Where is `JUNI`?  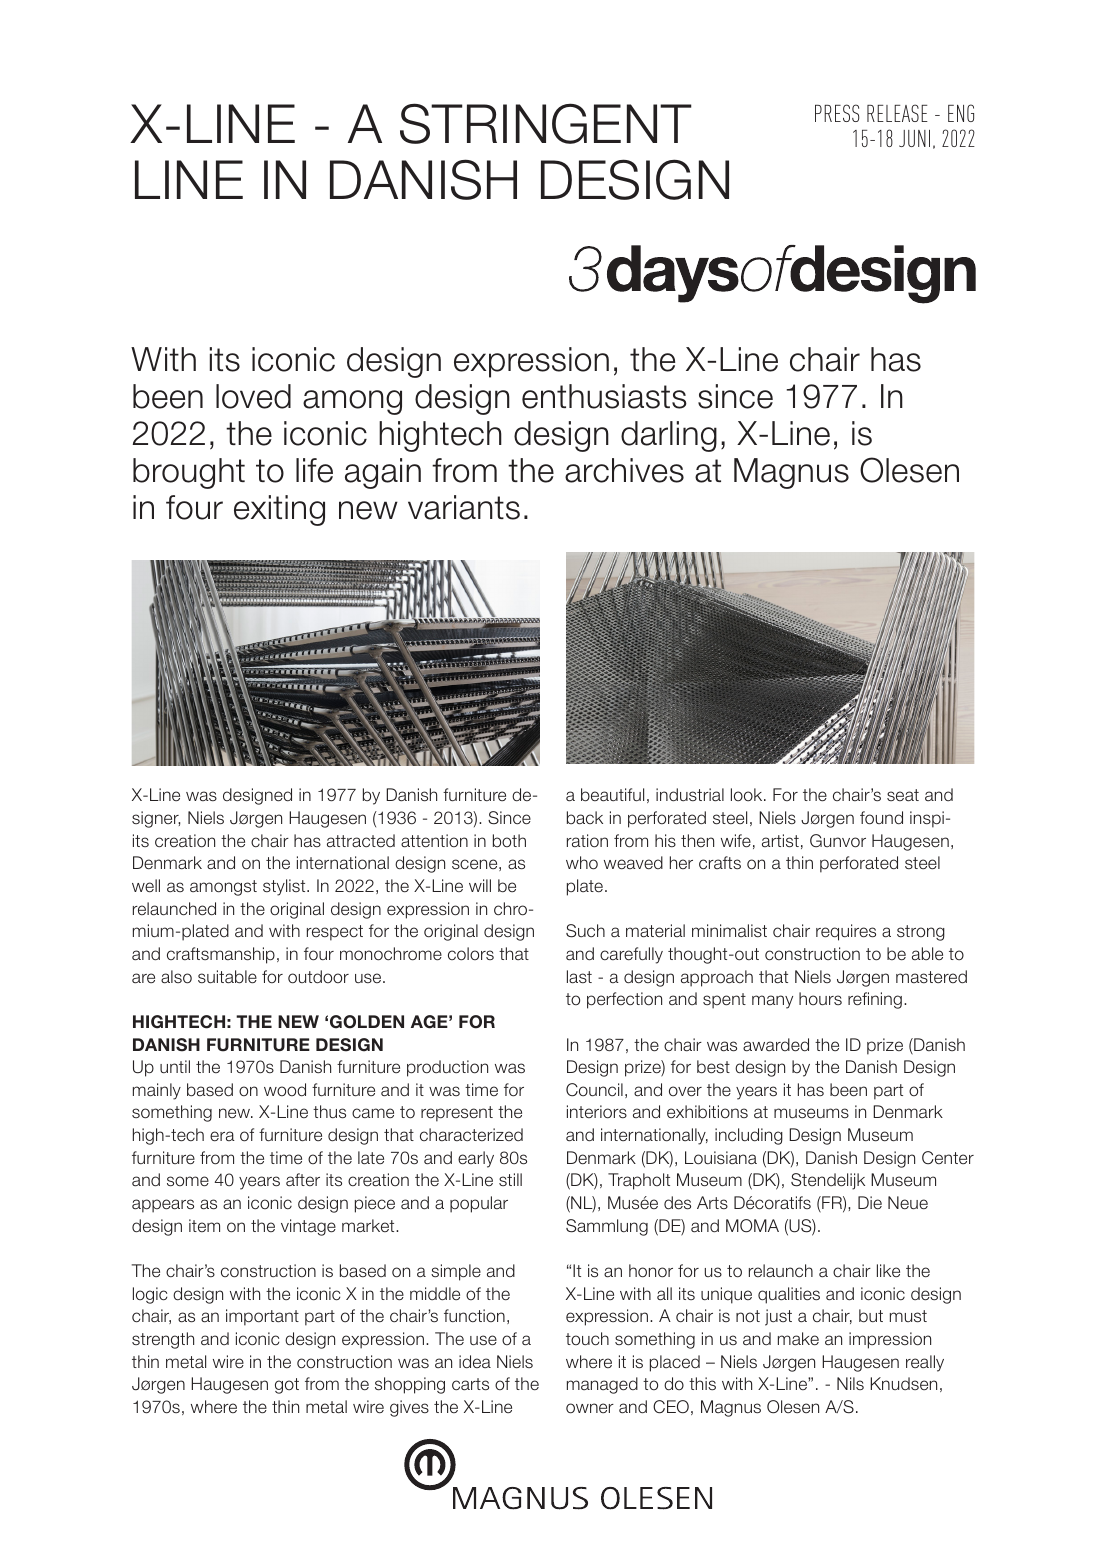
JUNI is located at coordinates (914, 138).
